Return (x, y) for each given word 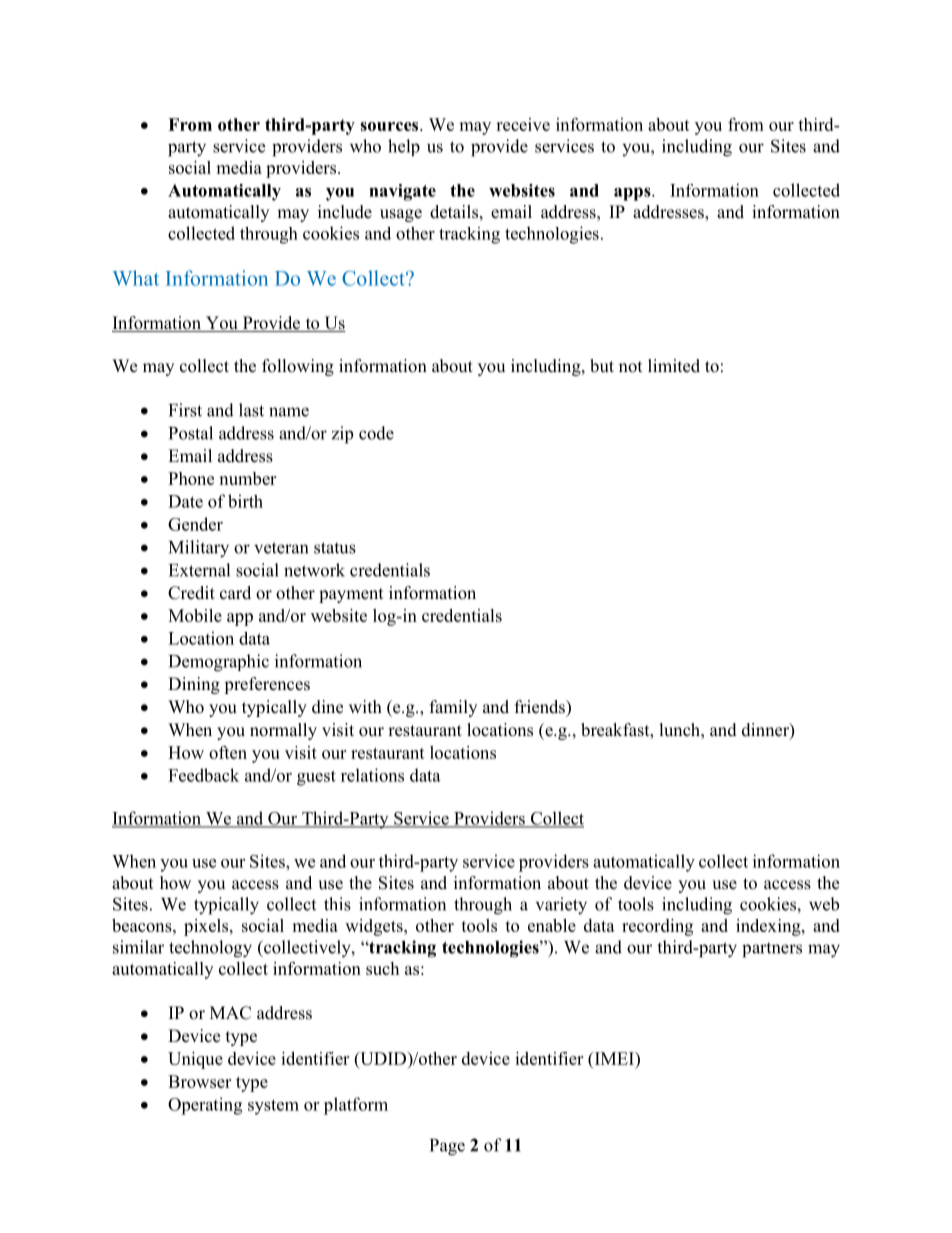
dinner (766, 731)
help (404, 147)
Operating (205, 1106)
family (453, 708)
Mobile (195, 615)
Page (447, 1147)
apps (633, 194)
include (345, 212)
